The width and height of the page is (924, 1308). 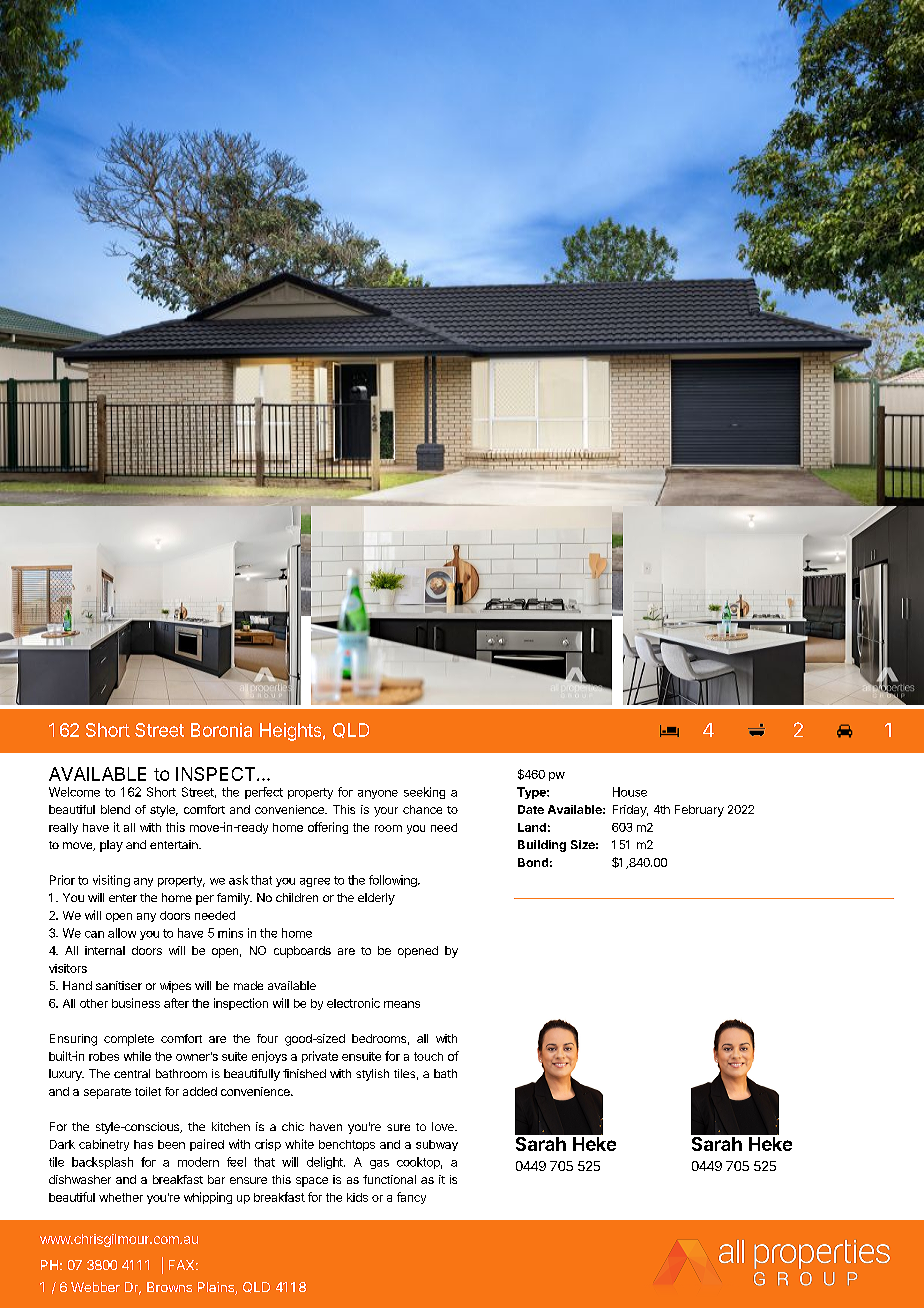 I want to click on love, so click(x=444, y=1126).
